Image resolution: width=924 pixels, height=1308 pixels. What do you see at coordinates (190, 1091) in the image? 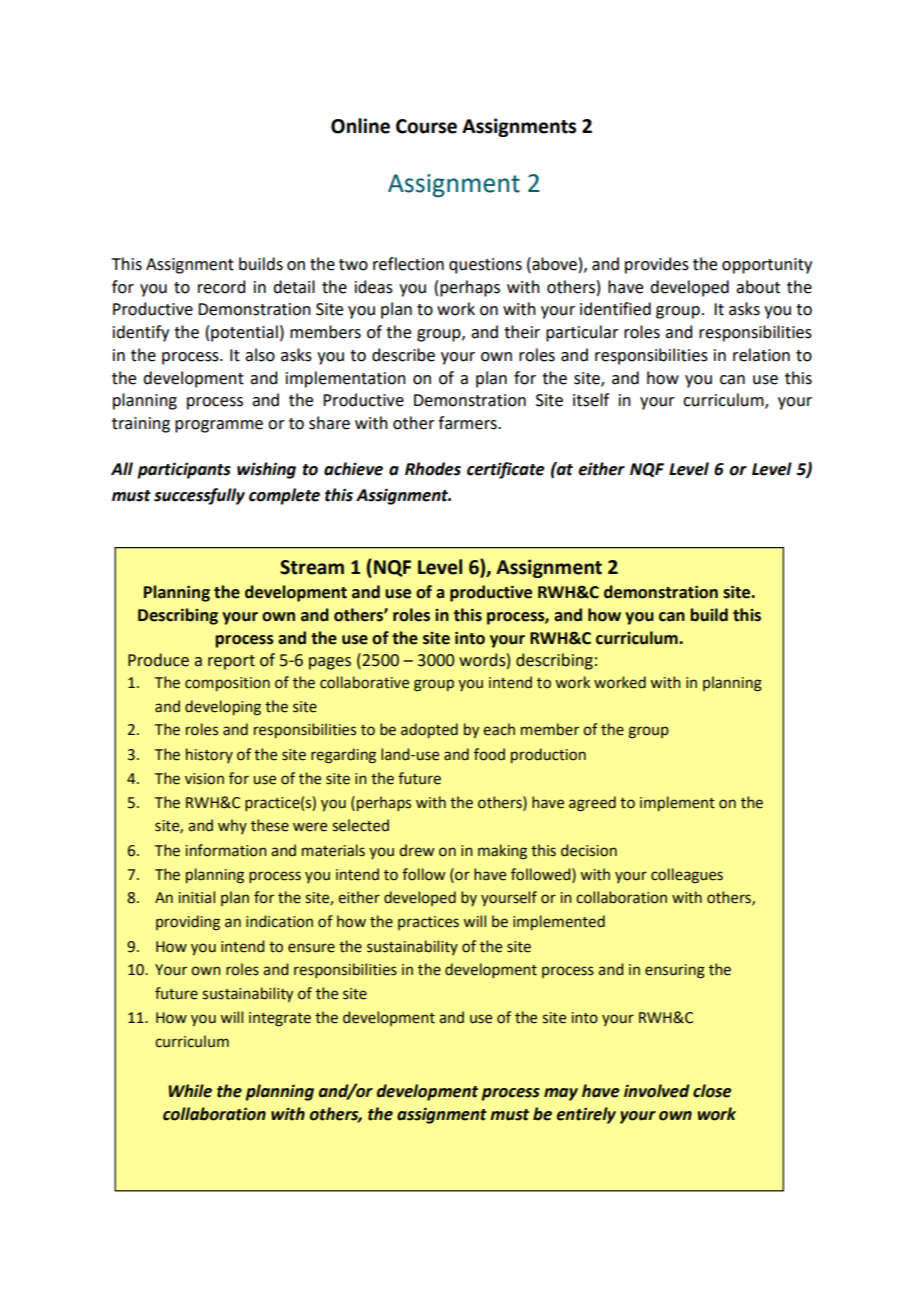
I see `While` at bounding box center [190, 1091].
